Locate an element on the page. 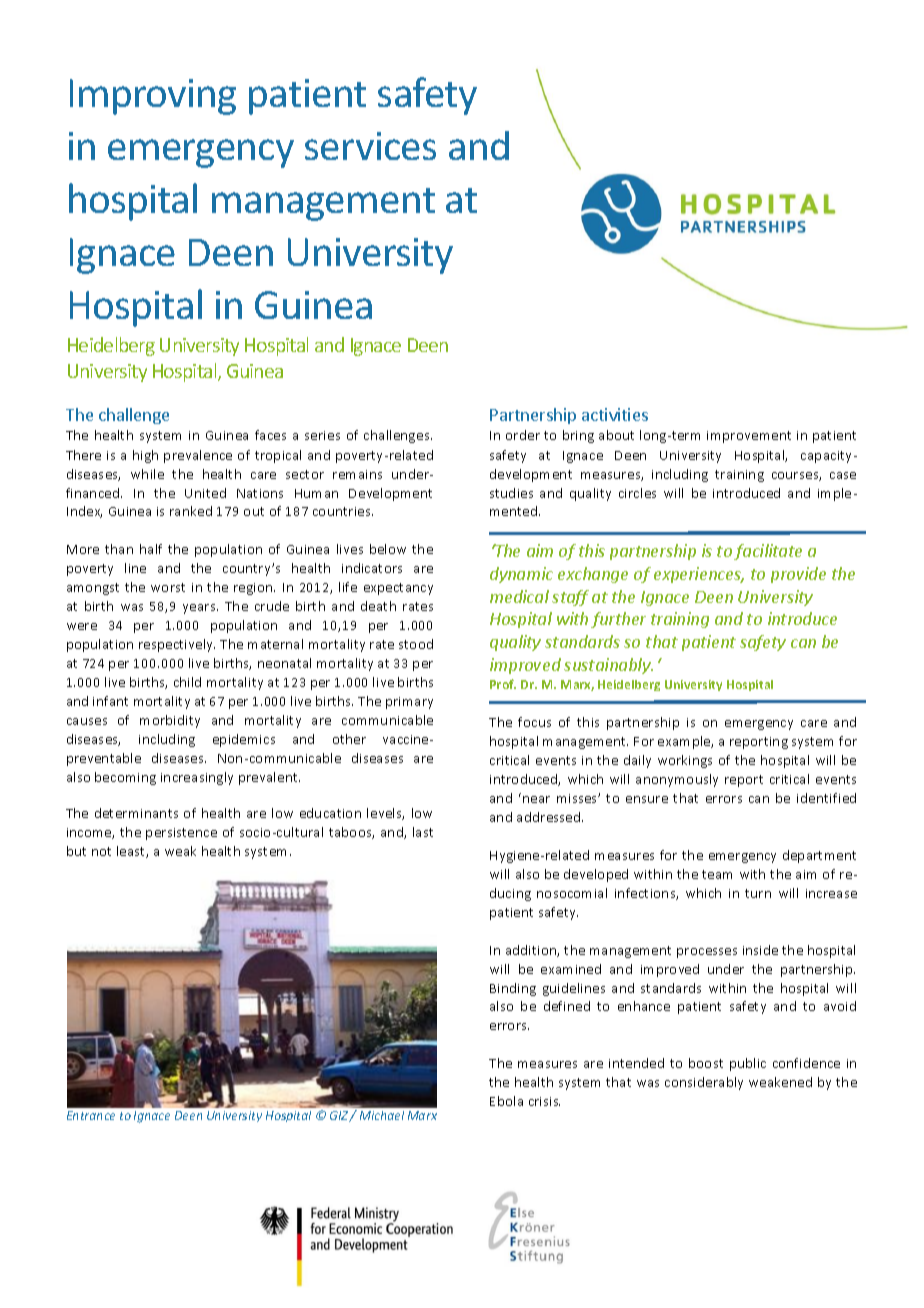 This image has width=924, height=1308. improvement is located at coordinates (749, 437).
